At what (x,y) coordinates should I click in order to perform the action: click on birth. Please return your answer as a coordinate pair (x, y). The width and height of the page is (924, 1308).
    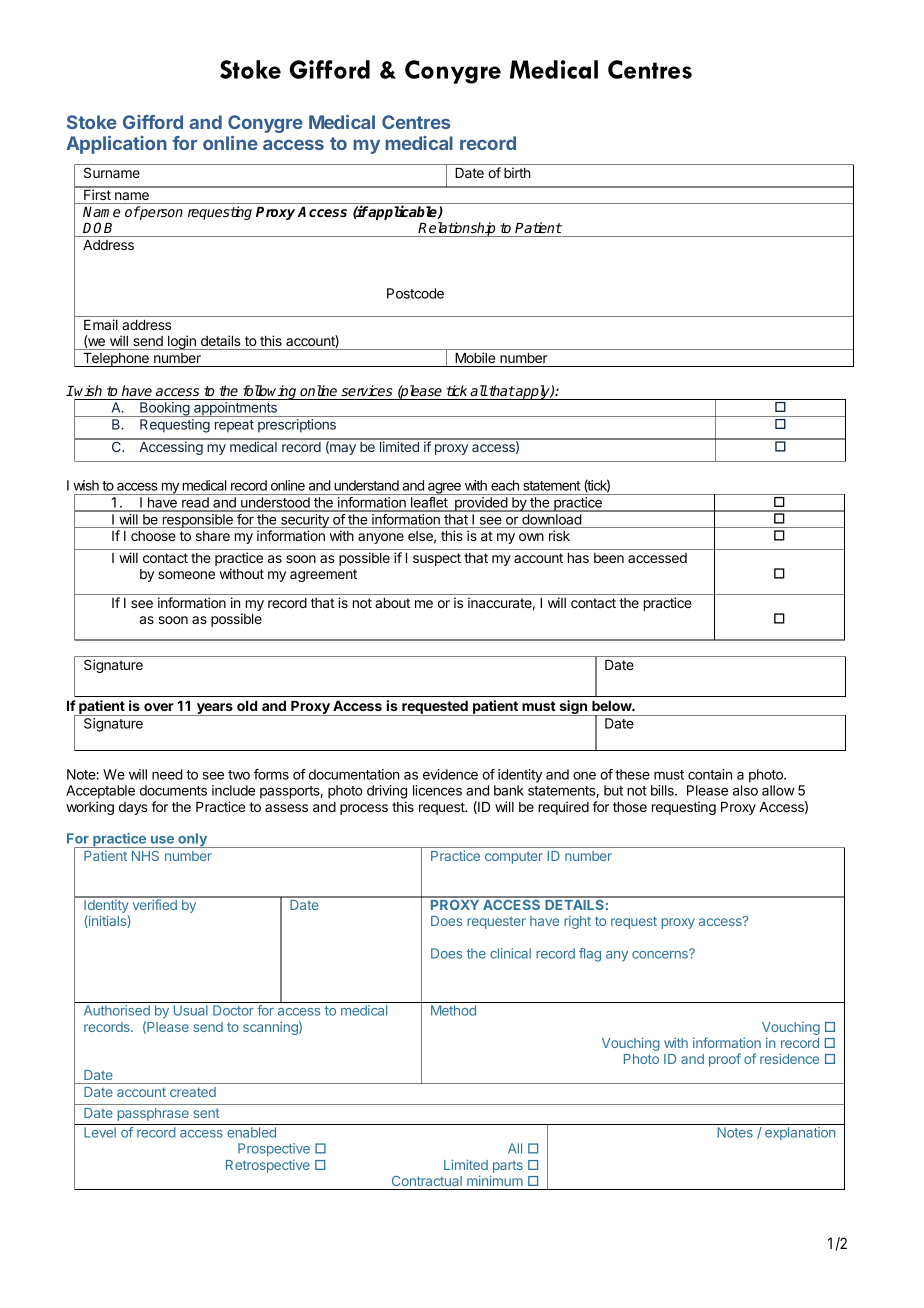
    Looking at the image, I should click on (517, 172).
